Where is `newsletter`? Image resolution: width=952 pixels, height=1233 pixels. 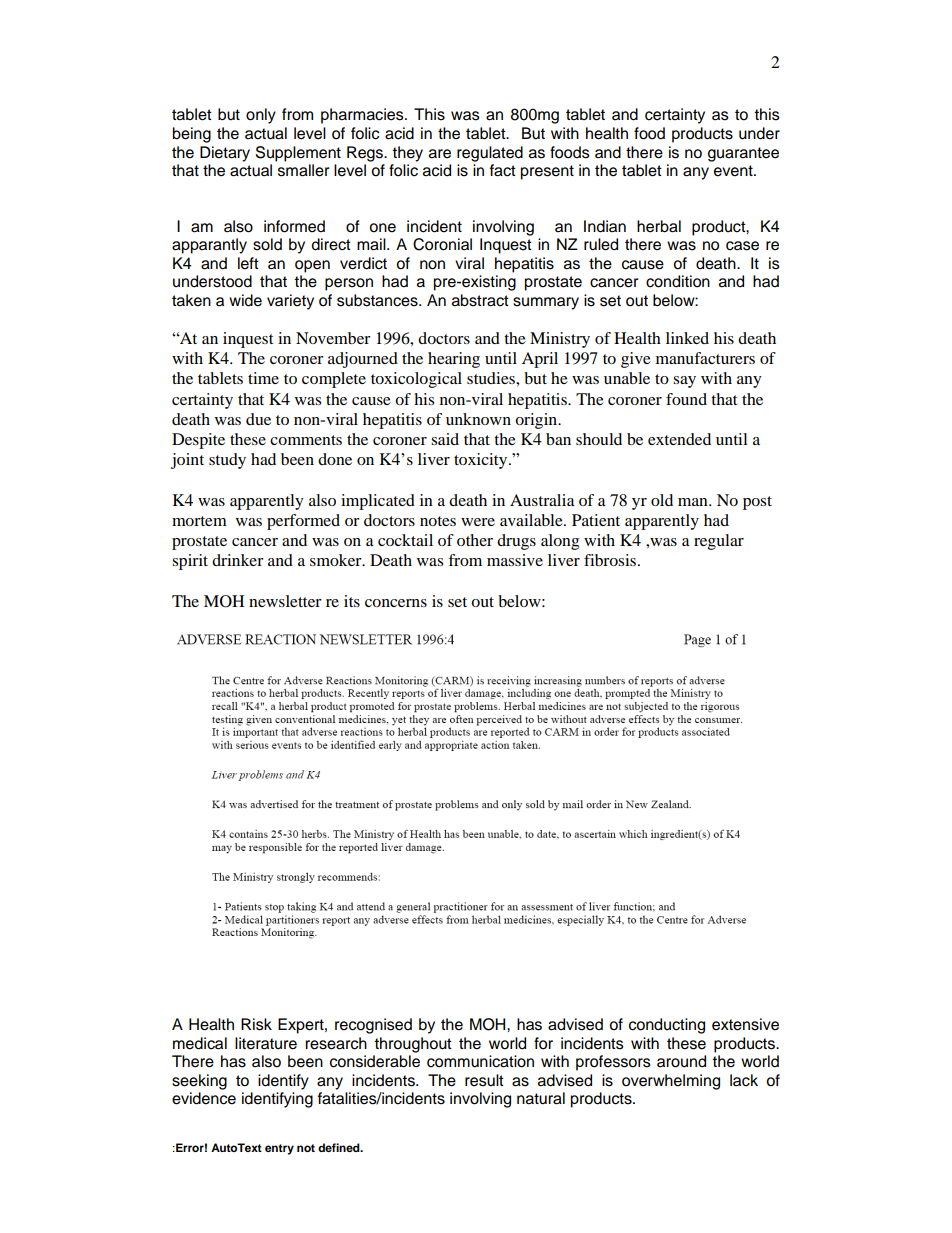
newsletter is located at coordinates (285, 601).
